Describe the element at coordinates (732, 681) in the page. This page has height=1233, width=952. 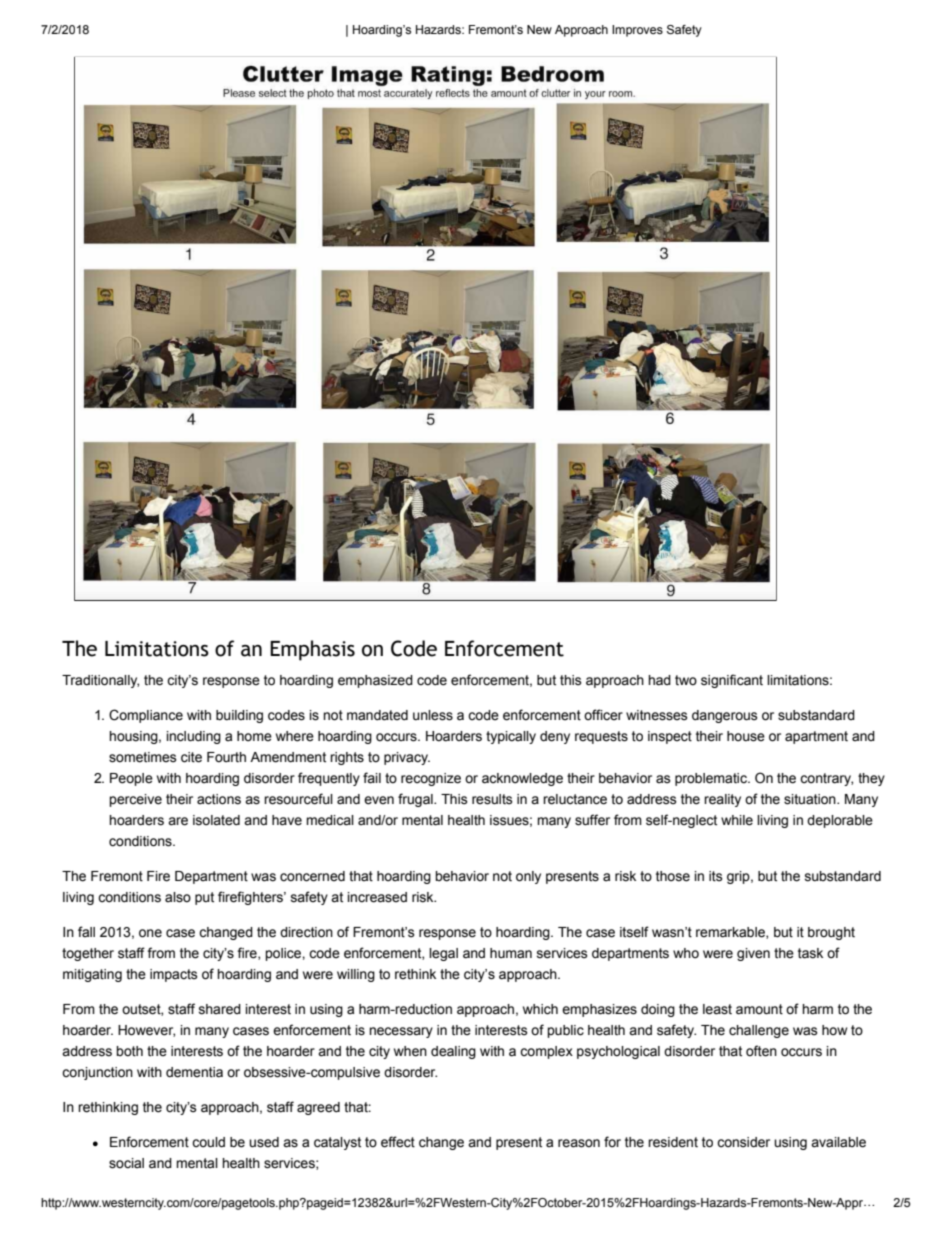
I see `significant` at that location.
